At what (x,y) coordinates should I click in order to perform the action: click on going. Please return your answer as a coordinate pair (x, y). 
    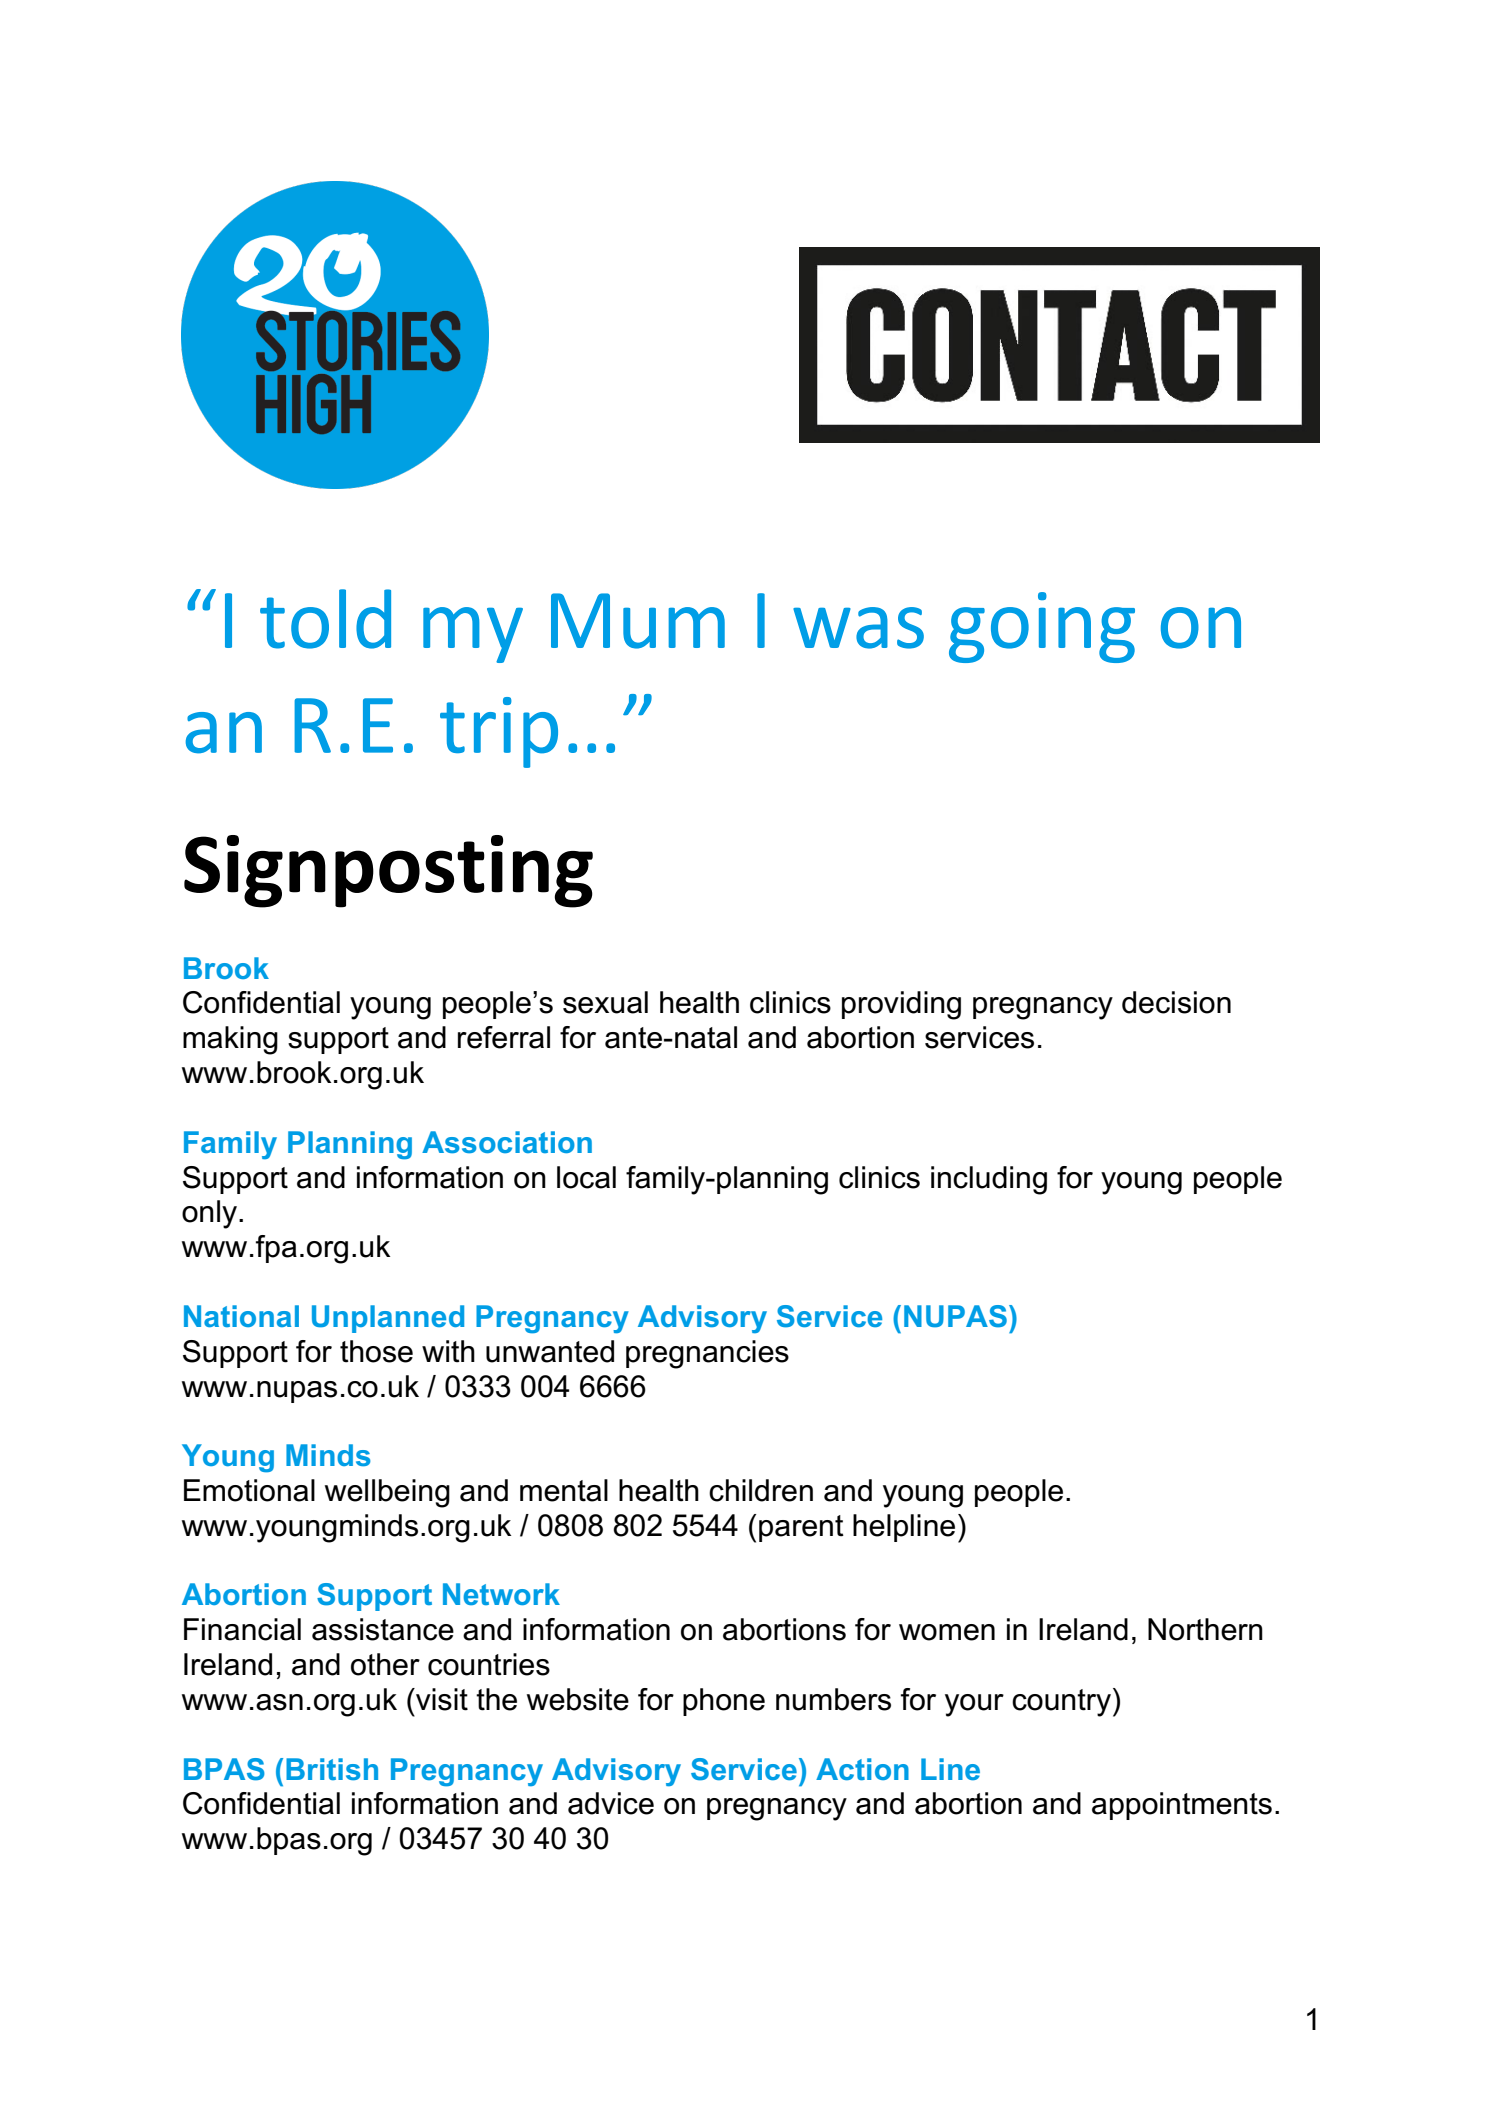
    Looking at the image, I should click on (1042, 627).
